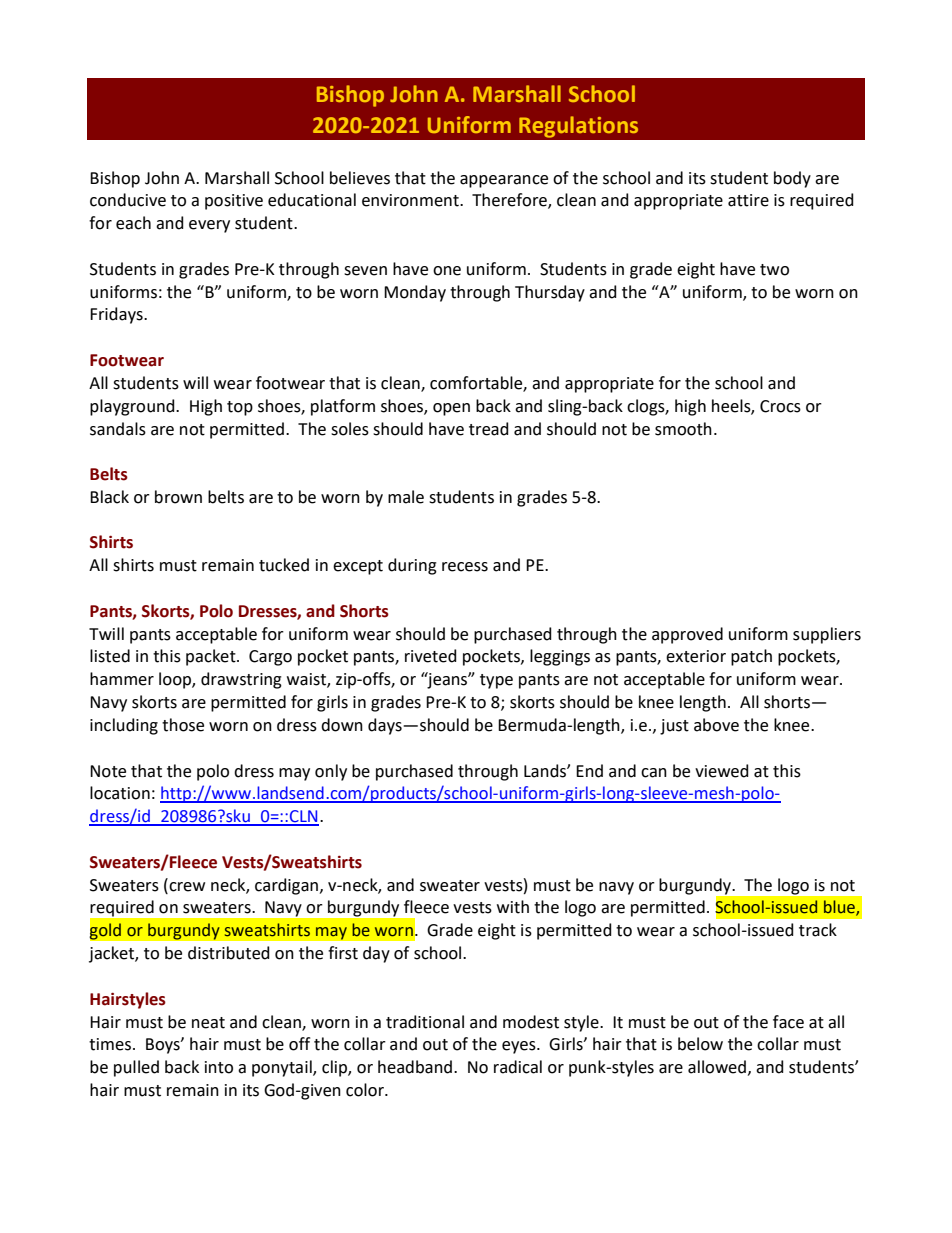 This screenshot has height=1233, width=952. I want to click on packet, so click(212, 657).
